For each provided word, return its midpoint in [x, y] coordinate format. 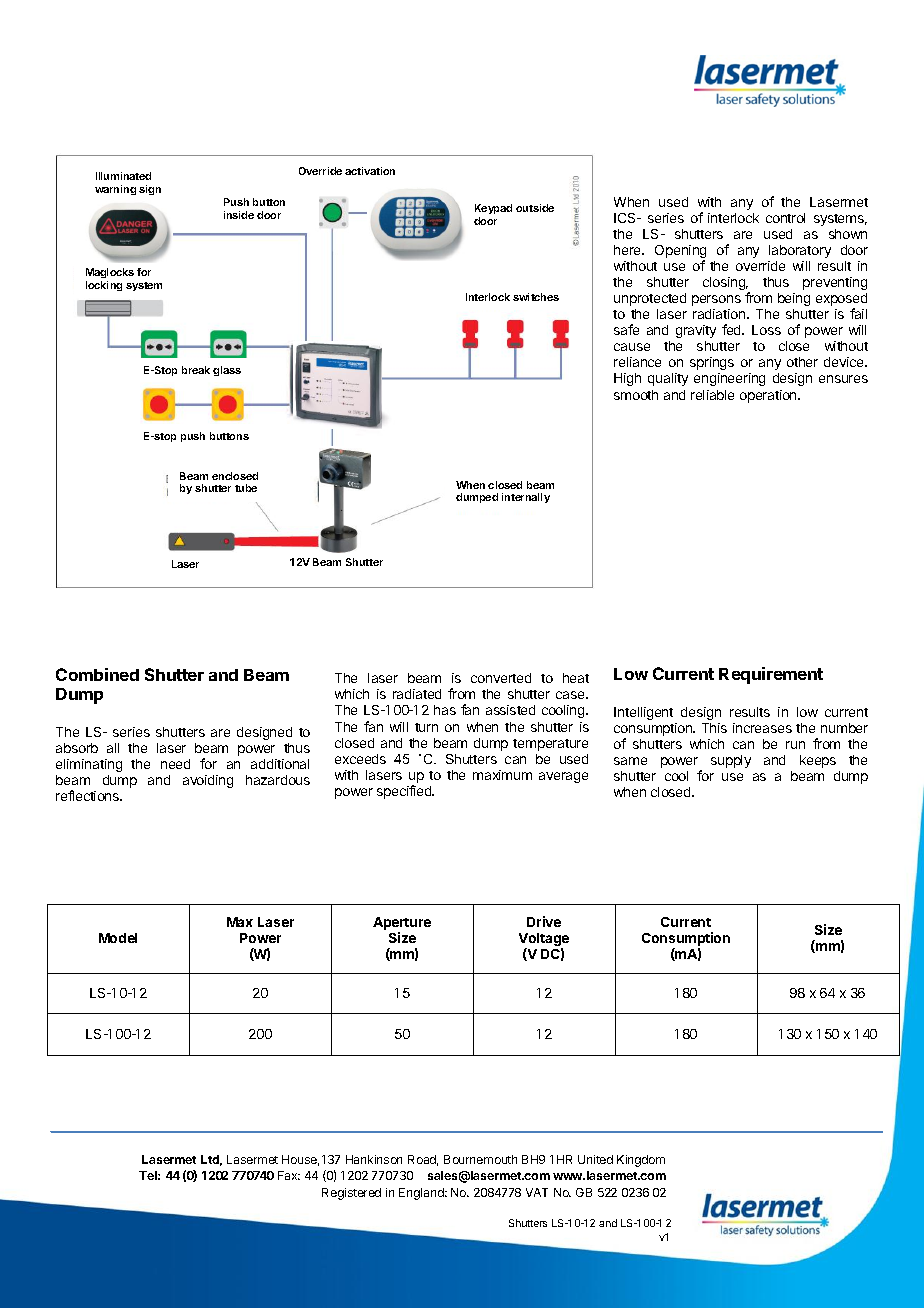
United [595, 1159]
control [785, 218]
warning [115, 190]
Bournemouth [480, 1159]
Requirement [771, 675]
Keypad [493, 211]
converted [501, 678]
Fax [289, 1175]
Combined [97, 674]
